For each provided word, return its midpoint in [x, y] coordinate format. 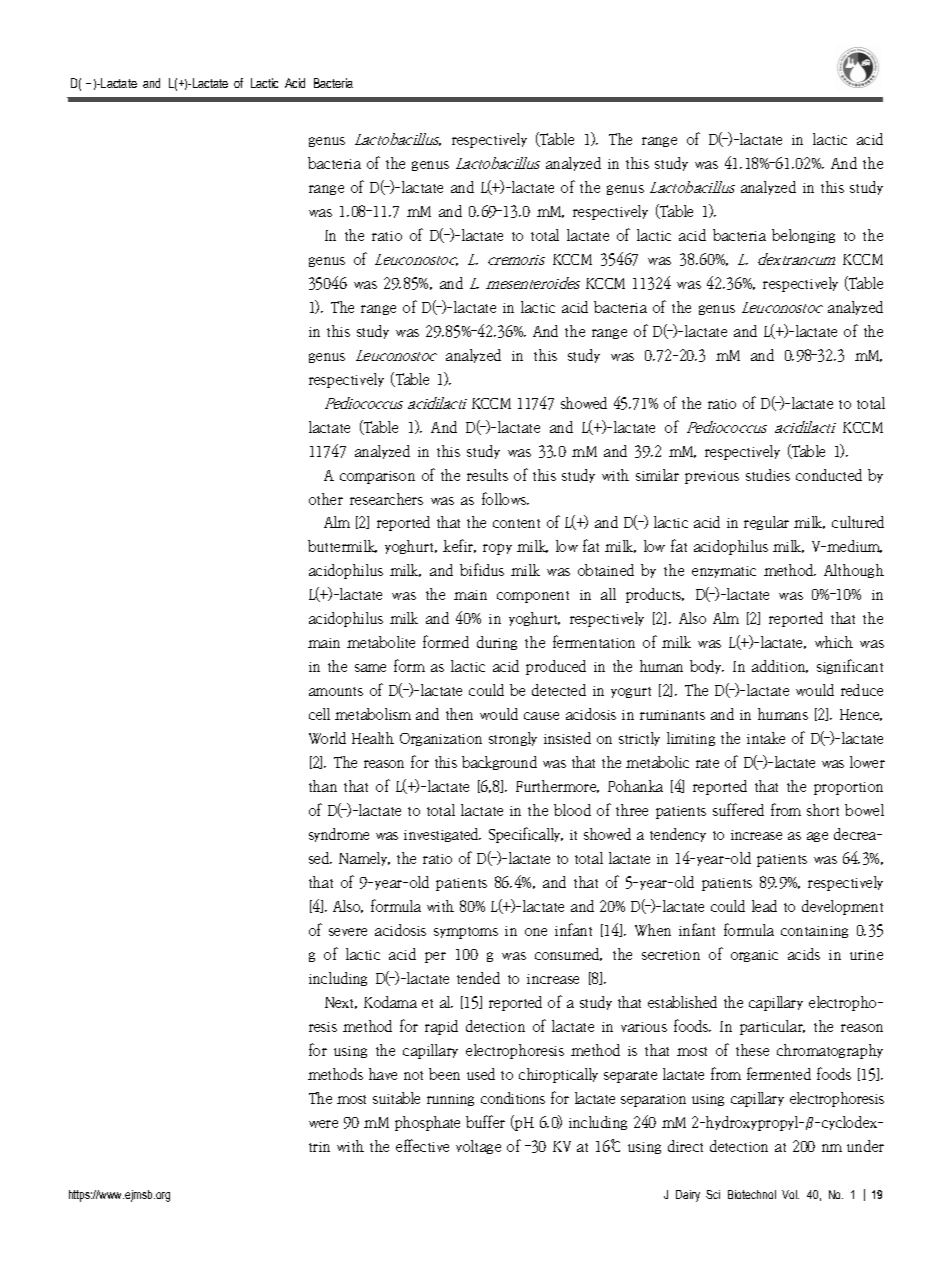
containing [814, 932]
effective [422, 1145]
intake [766, 738]
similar [657, 475]
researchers [386, 499]
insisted [567, 738]
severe [348, 932]
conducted [829, 475]
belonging [803, 236]
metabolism [373, 714]
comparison [377, 477]
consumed [568, 954]
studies [768, 475]
